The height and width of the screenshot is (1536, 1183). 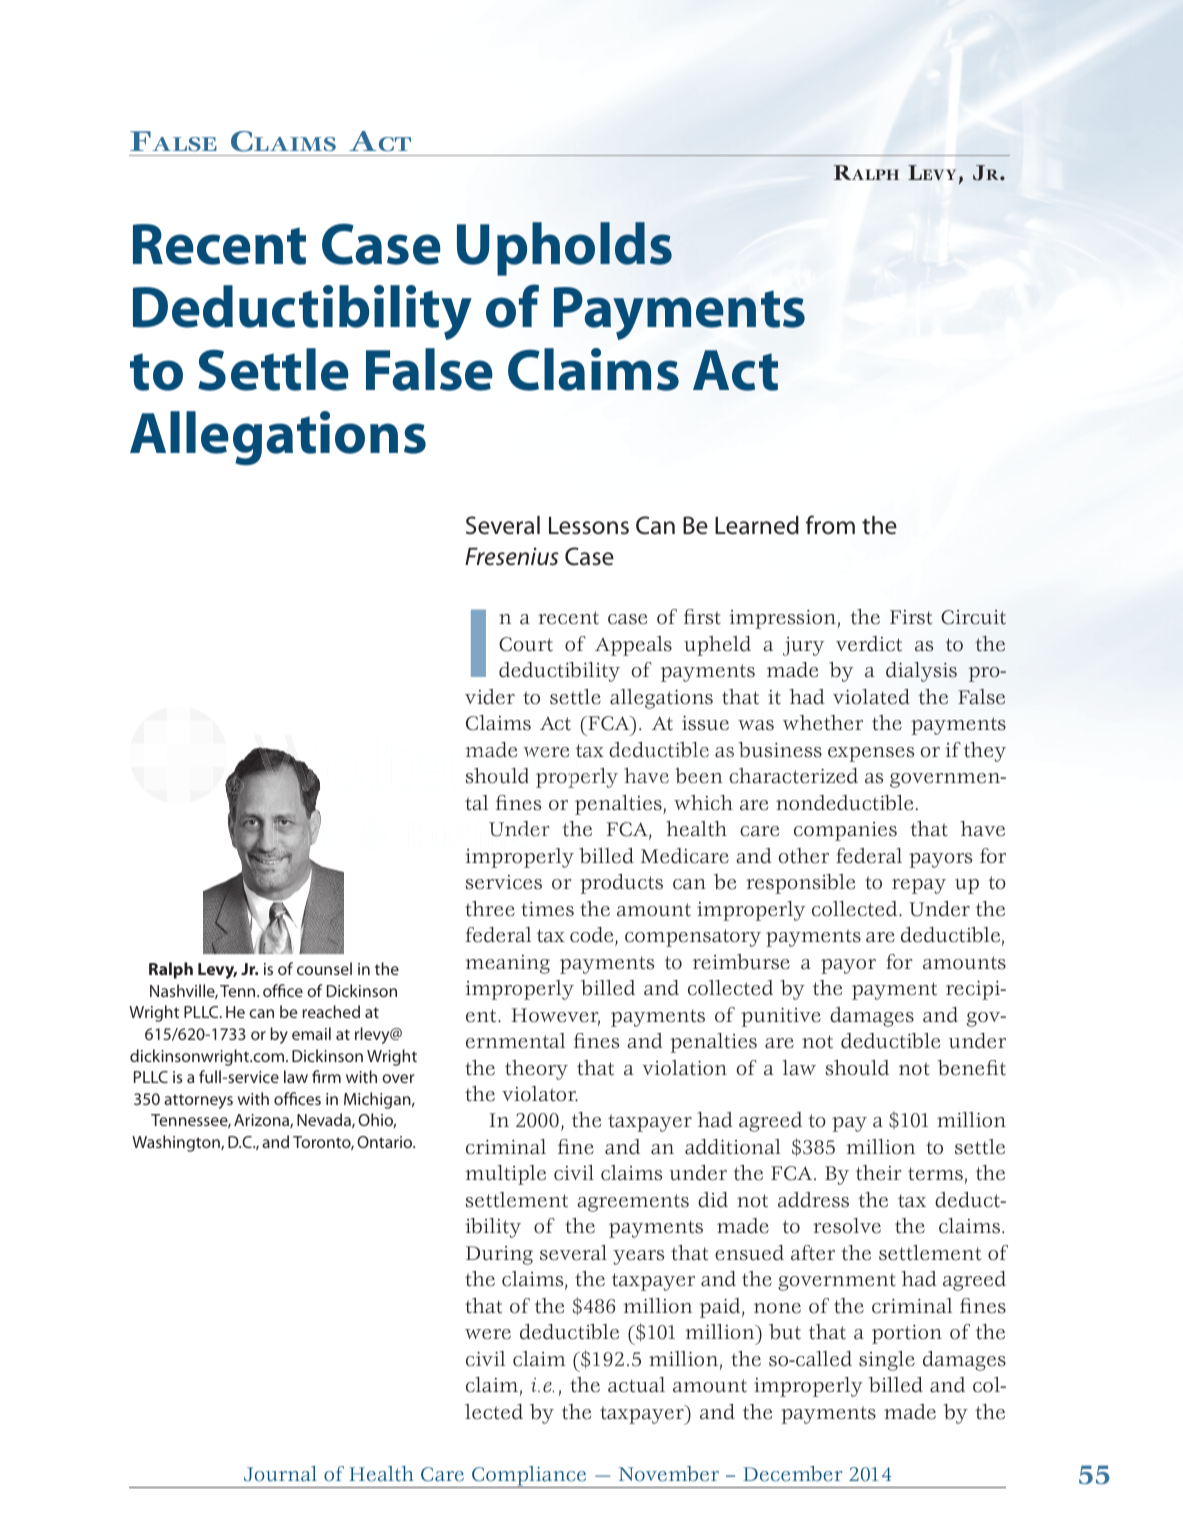 What do you see at coordinates (324, 968) in the screenshot?
I see `counsel` at bounding box center [324, 968].
